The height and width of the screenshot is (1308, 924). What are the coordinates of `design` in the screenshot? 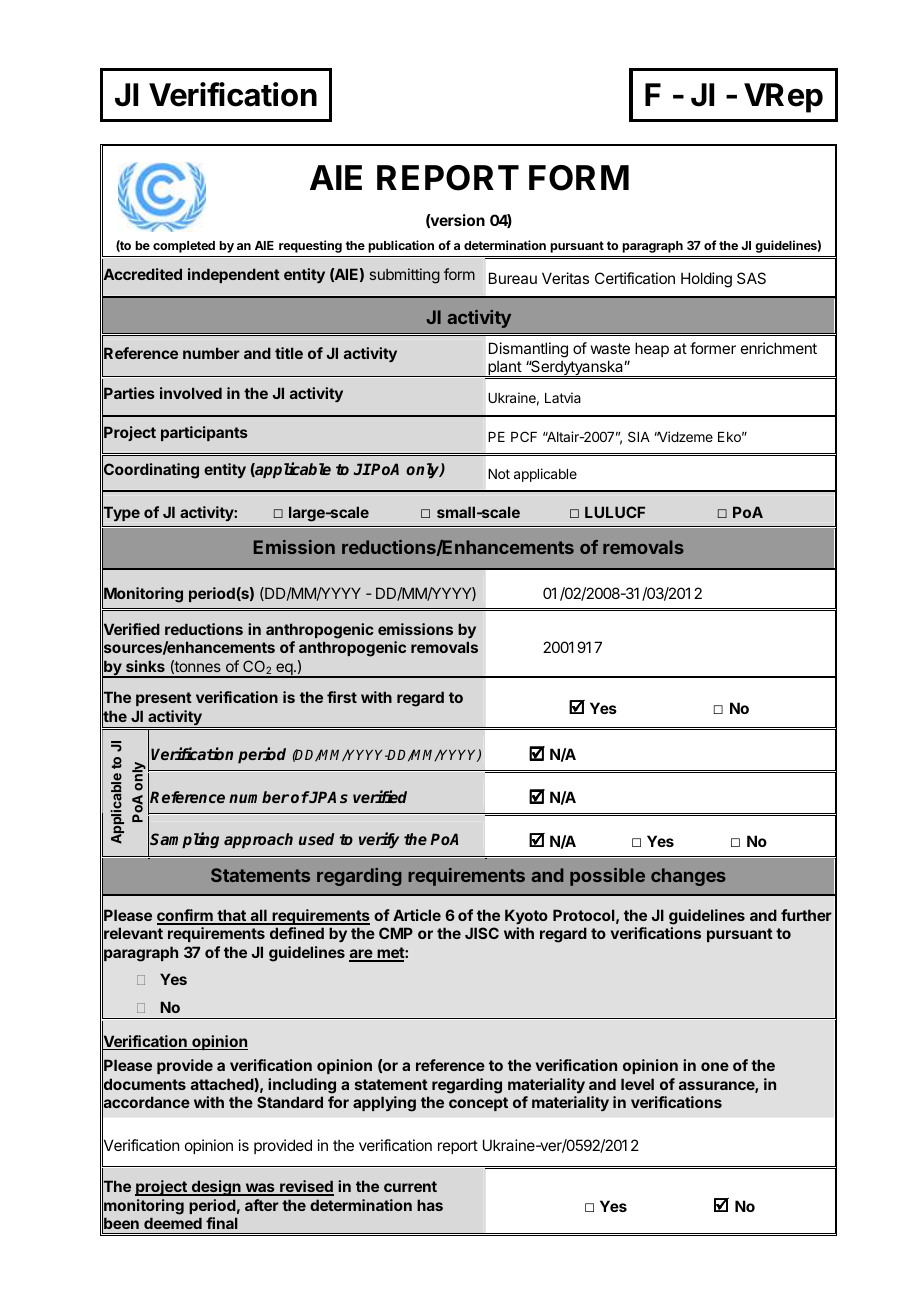 It's located at (216, 1188).
